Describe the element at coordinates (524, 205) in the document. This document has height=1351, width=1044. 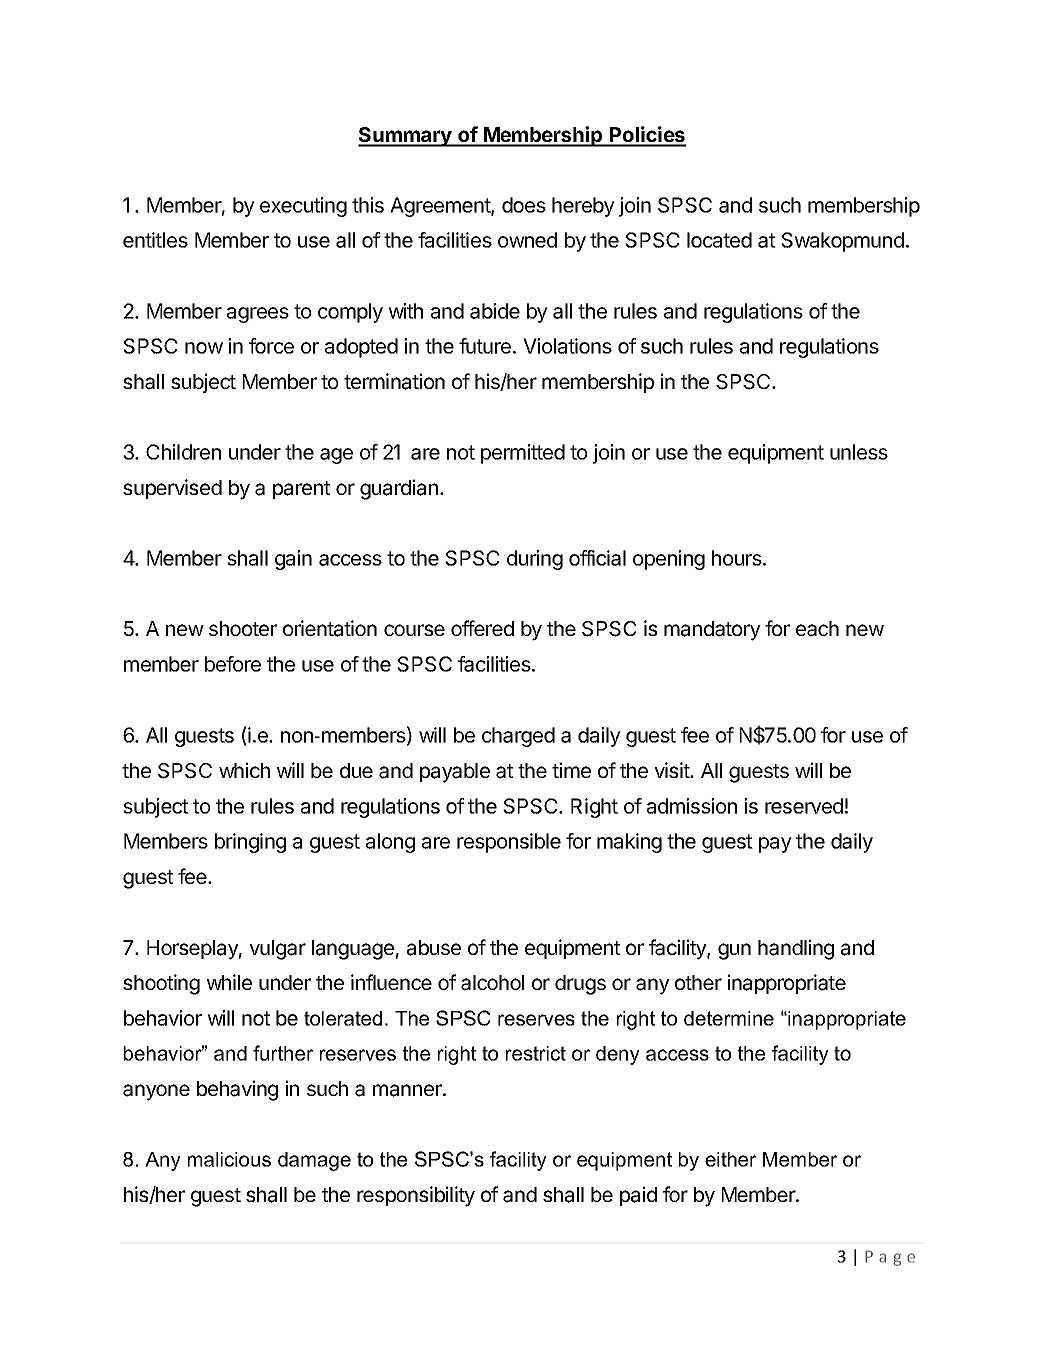
I see `does` at that location.
